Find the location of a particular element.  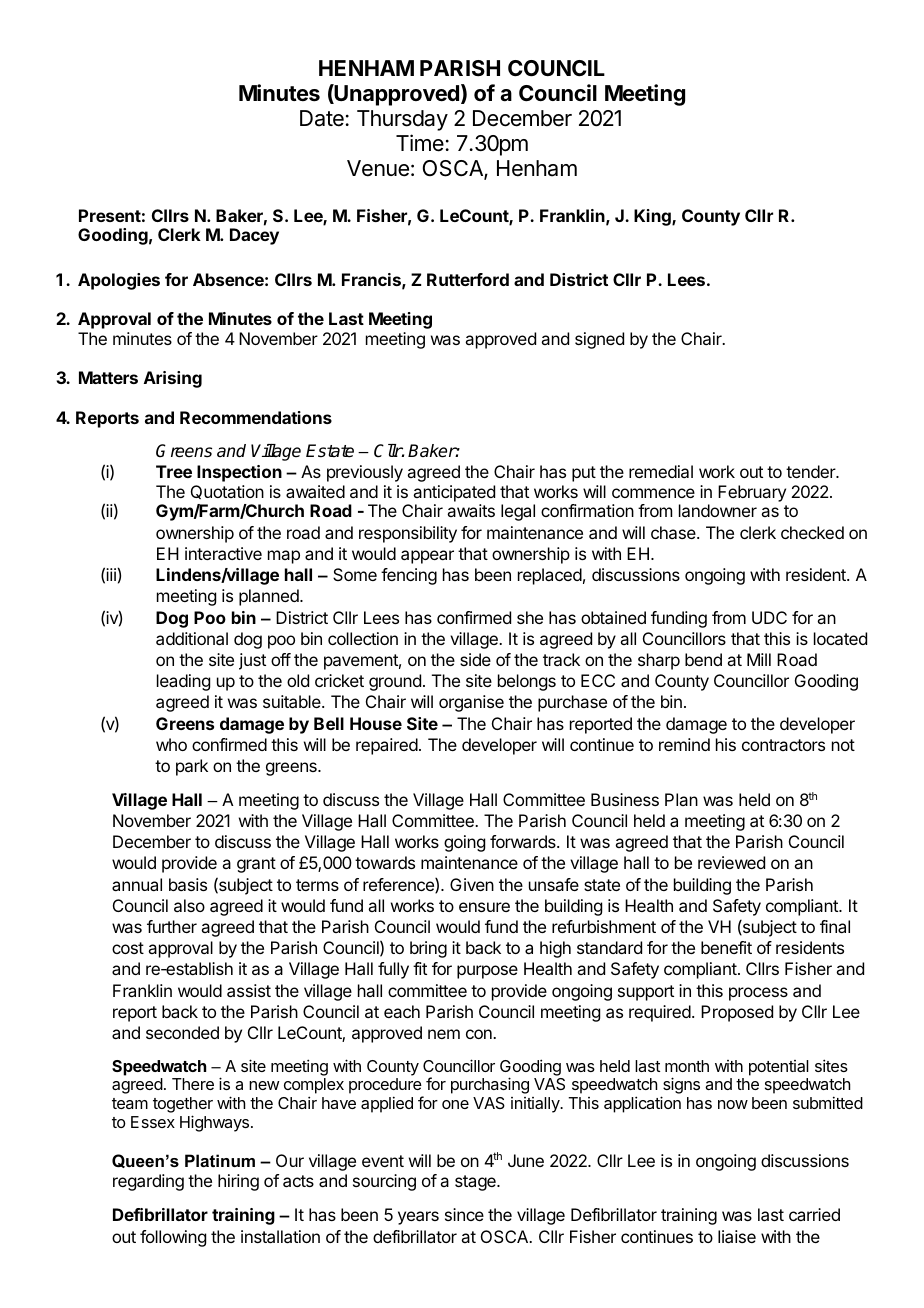

Arising is located at coordinates (173, 379).
